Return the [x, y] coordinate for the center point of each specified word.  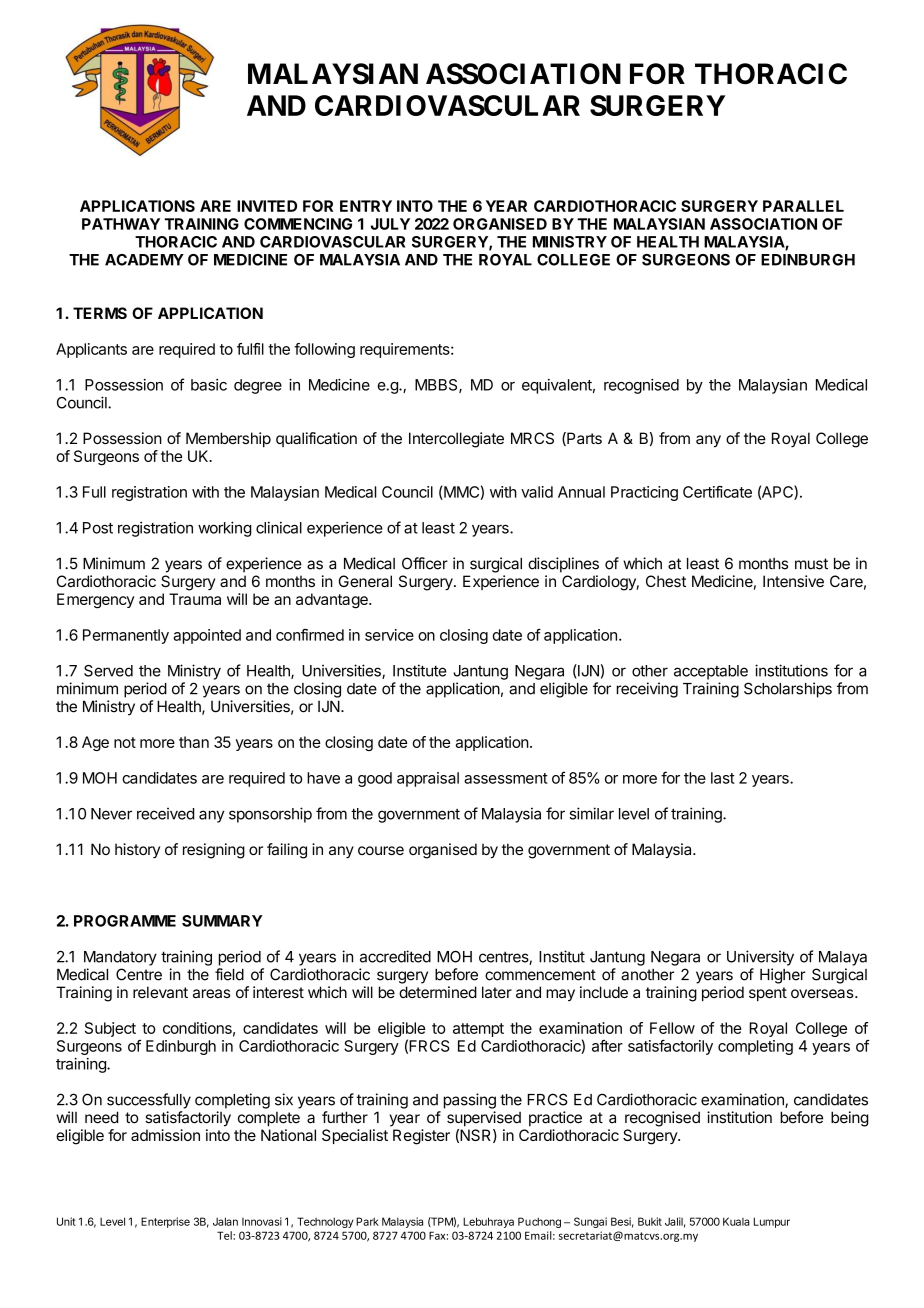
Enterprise [165, 1222]
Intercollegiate [456, 440]
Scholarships [788, 690]
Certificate [717, 492]
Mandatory [120, 958]
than [194, 742]
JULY [390, 224]
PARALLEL [803, 206]
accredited [395, 956]
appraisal [428, 779]
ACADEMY [144, 260]
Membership [228, 439]
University [760, 958]
